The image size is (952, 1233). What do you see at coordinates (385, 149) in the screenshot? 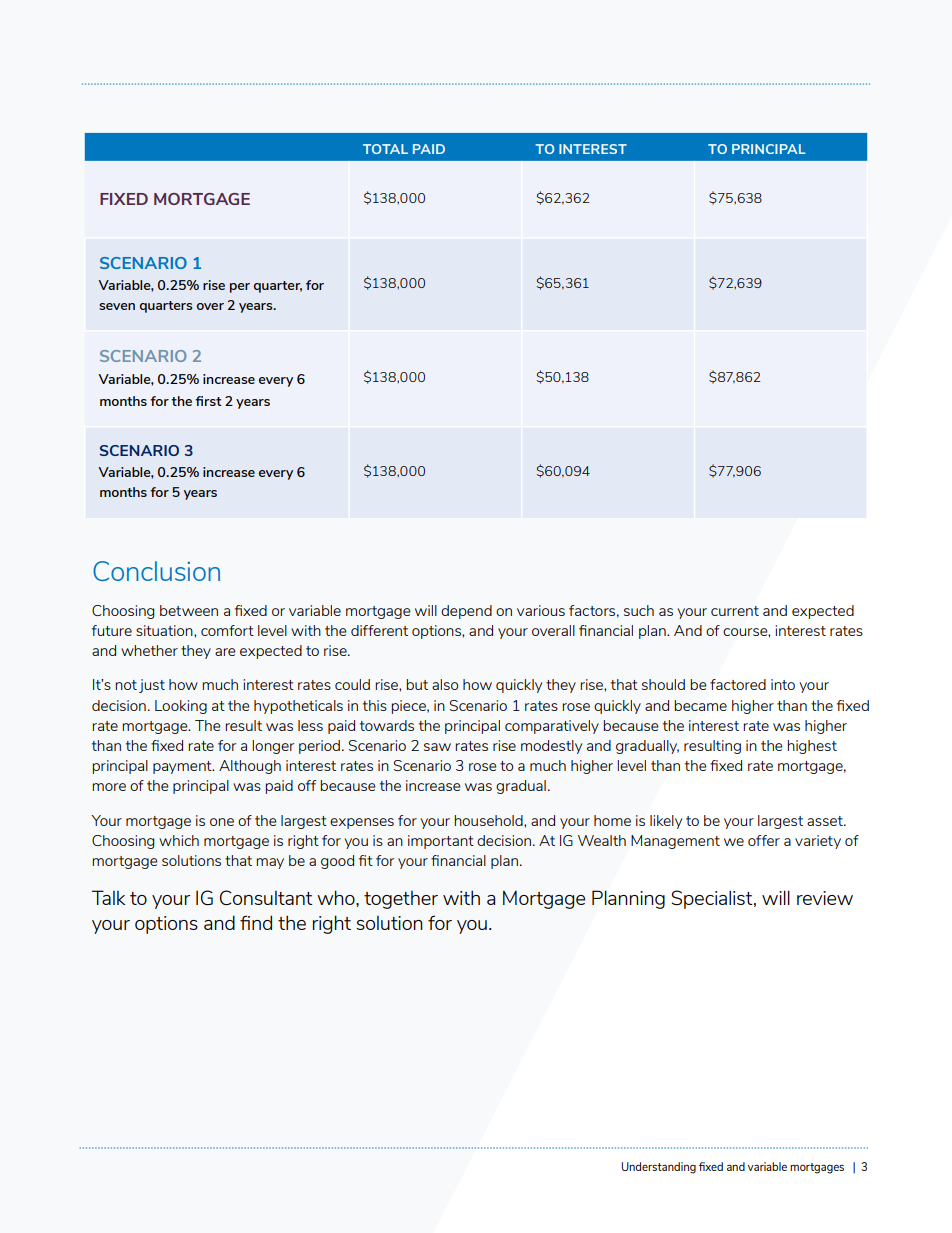
I see `TOTAL` at bounding box center [385, 149].
